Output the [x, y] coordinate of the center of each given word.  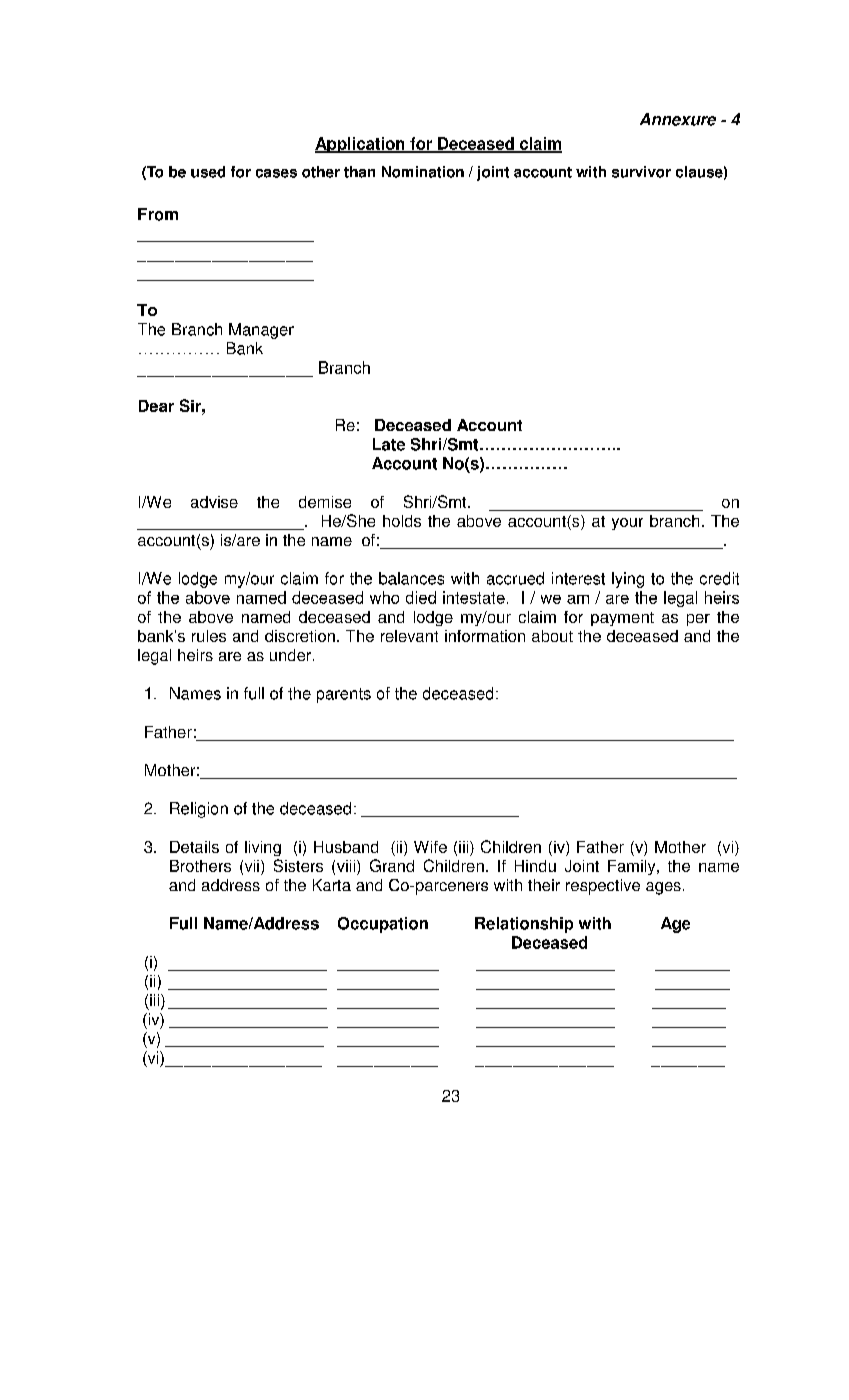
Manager [261, 331]
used [208, 172]
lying [628, 580]
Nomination [423, 172]
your [627, 524]
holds [402, 521]
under [292, 655]
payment [622, 619]
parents [344, 695]
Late [389, 444]
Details [194, 847]
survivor [641, 172]
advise [214, 502]
